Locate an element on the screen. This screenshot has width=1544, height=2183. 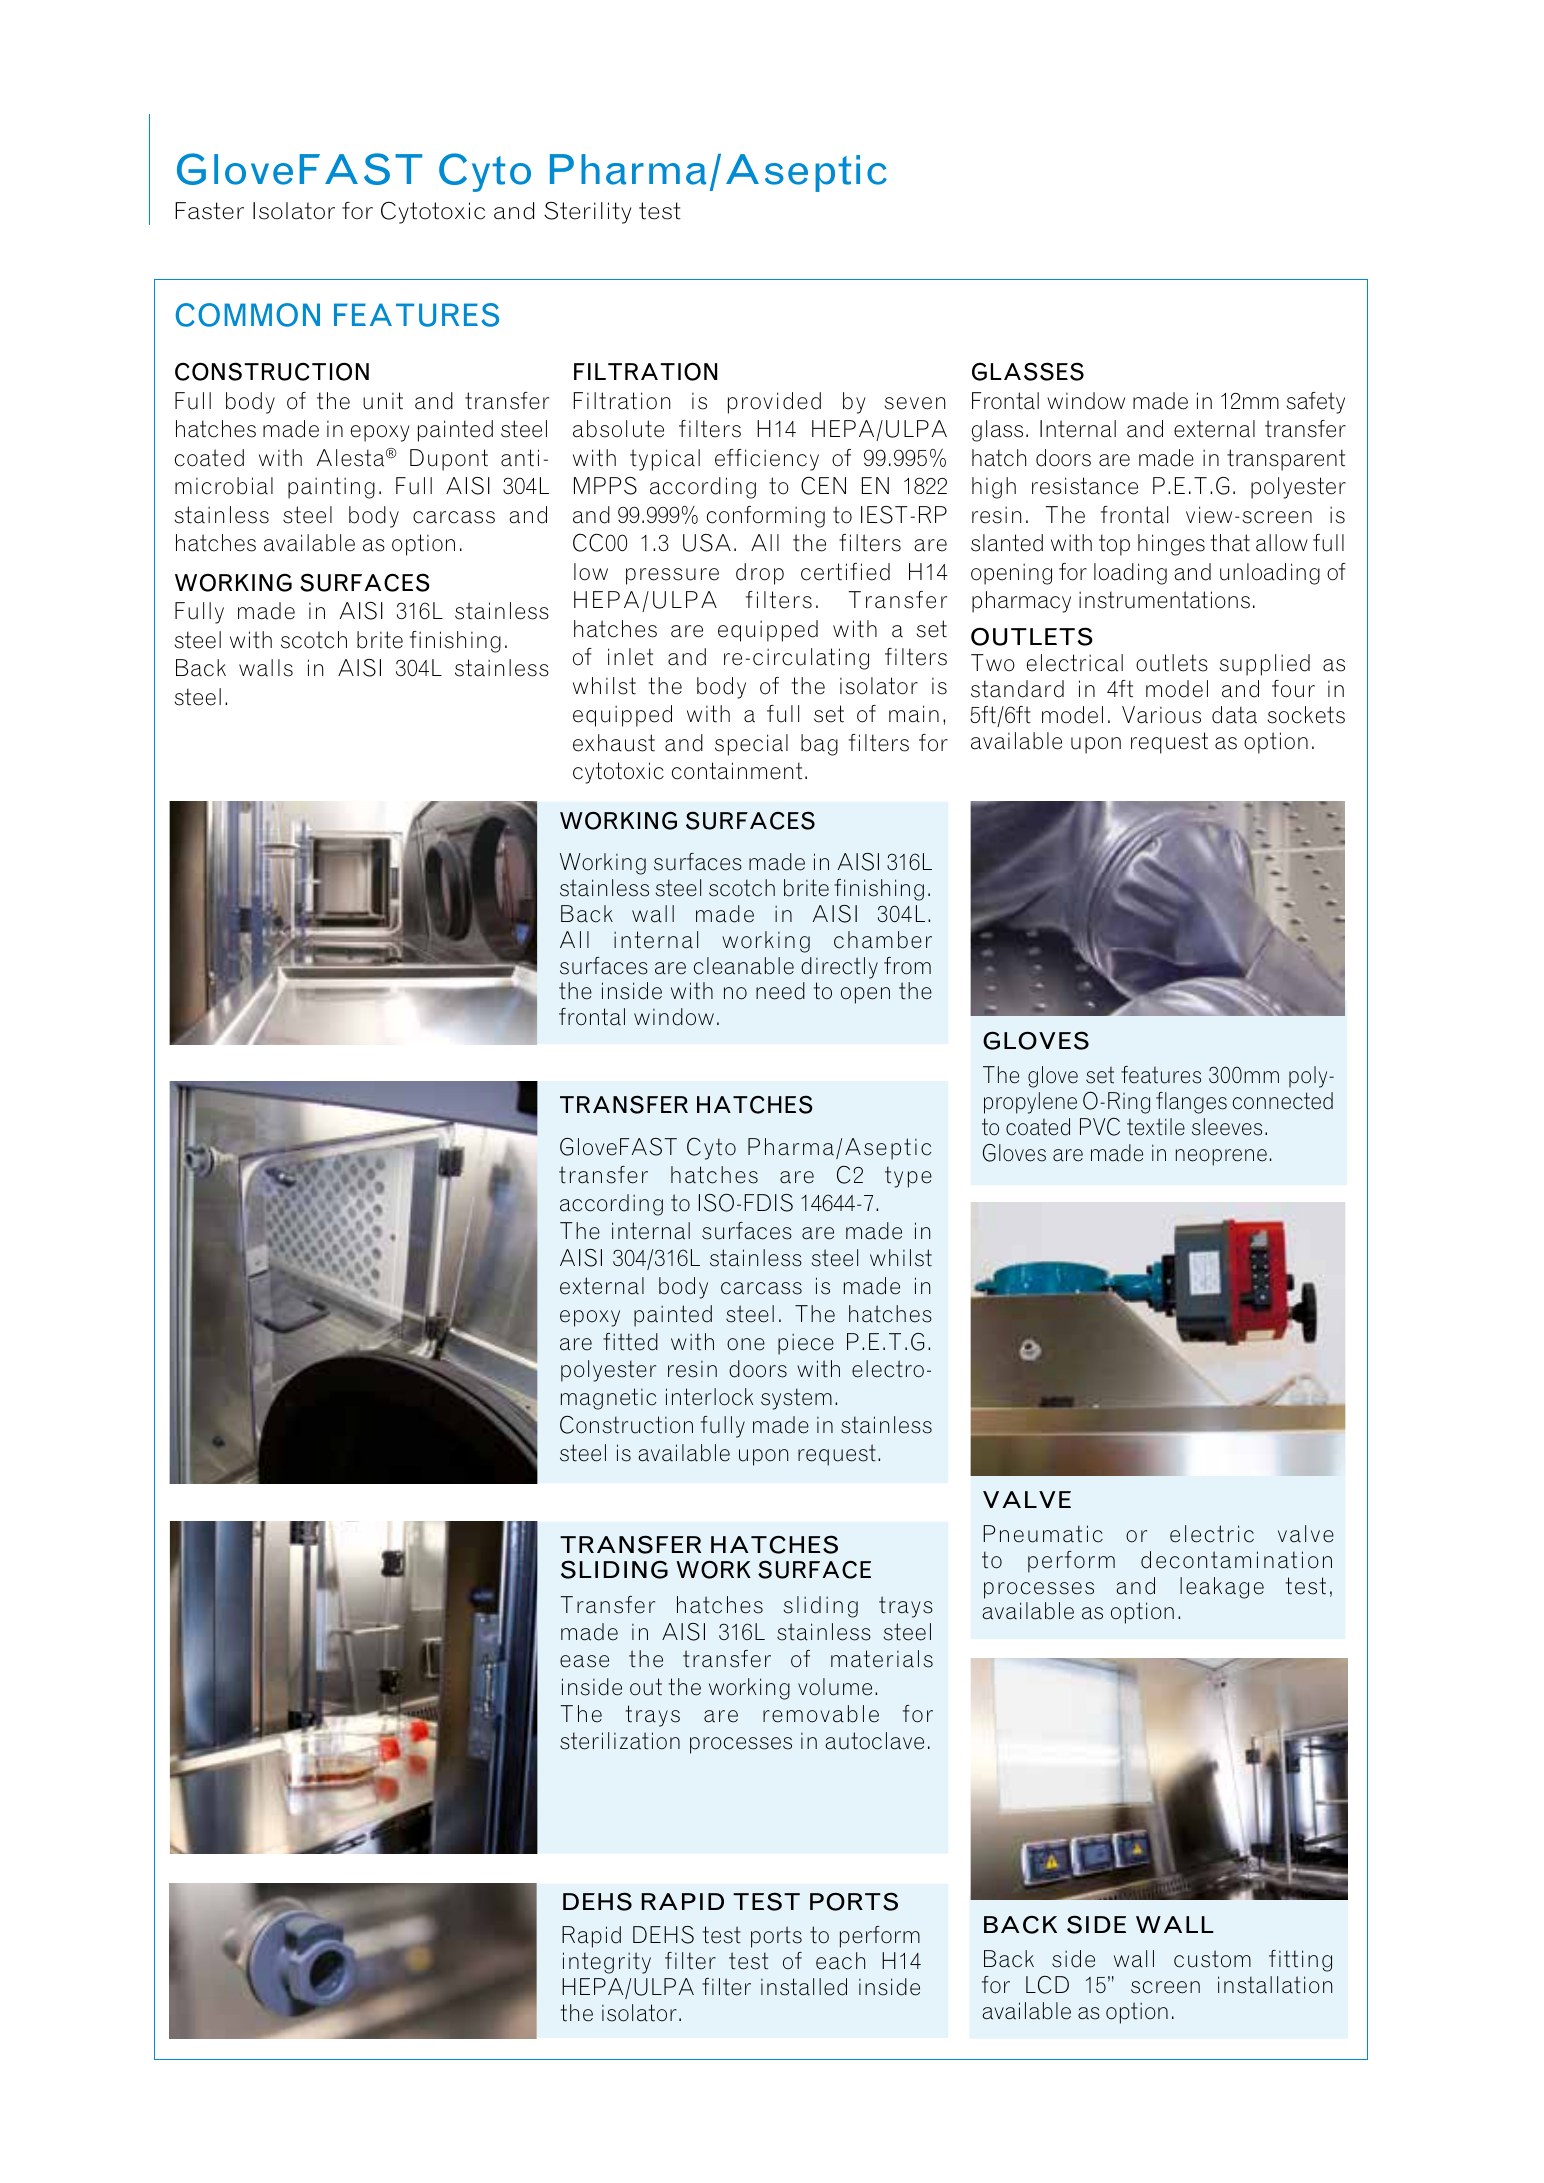
exhaust is located at coordinates (614, 743).
